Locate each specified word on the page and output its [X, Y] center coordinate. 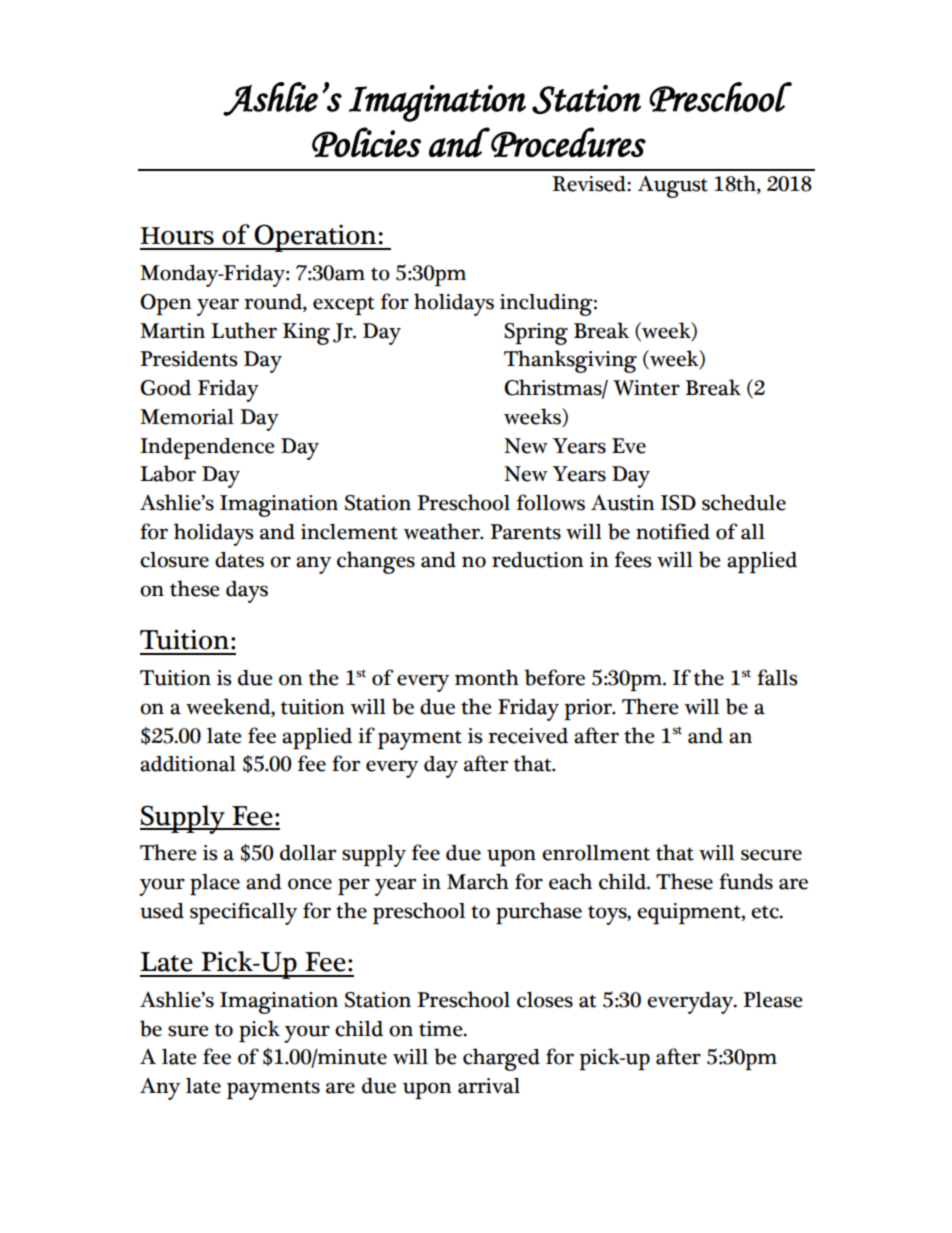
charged [501, 1059]
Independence [207, 448]
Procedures [567, 142]
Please [773, 1000]
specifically [243, 913]
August [673, 186]
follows [551, 502]
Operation [315, 238]
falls [777, 677]
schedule [744, 502]
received [528, 736]
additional [188, 764]
